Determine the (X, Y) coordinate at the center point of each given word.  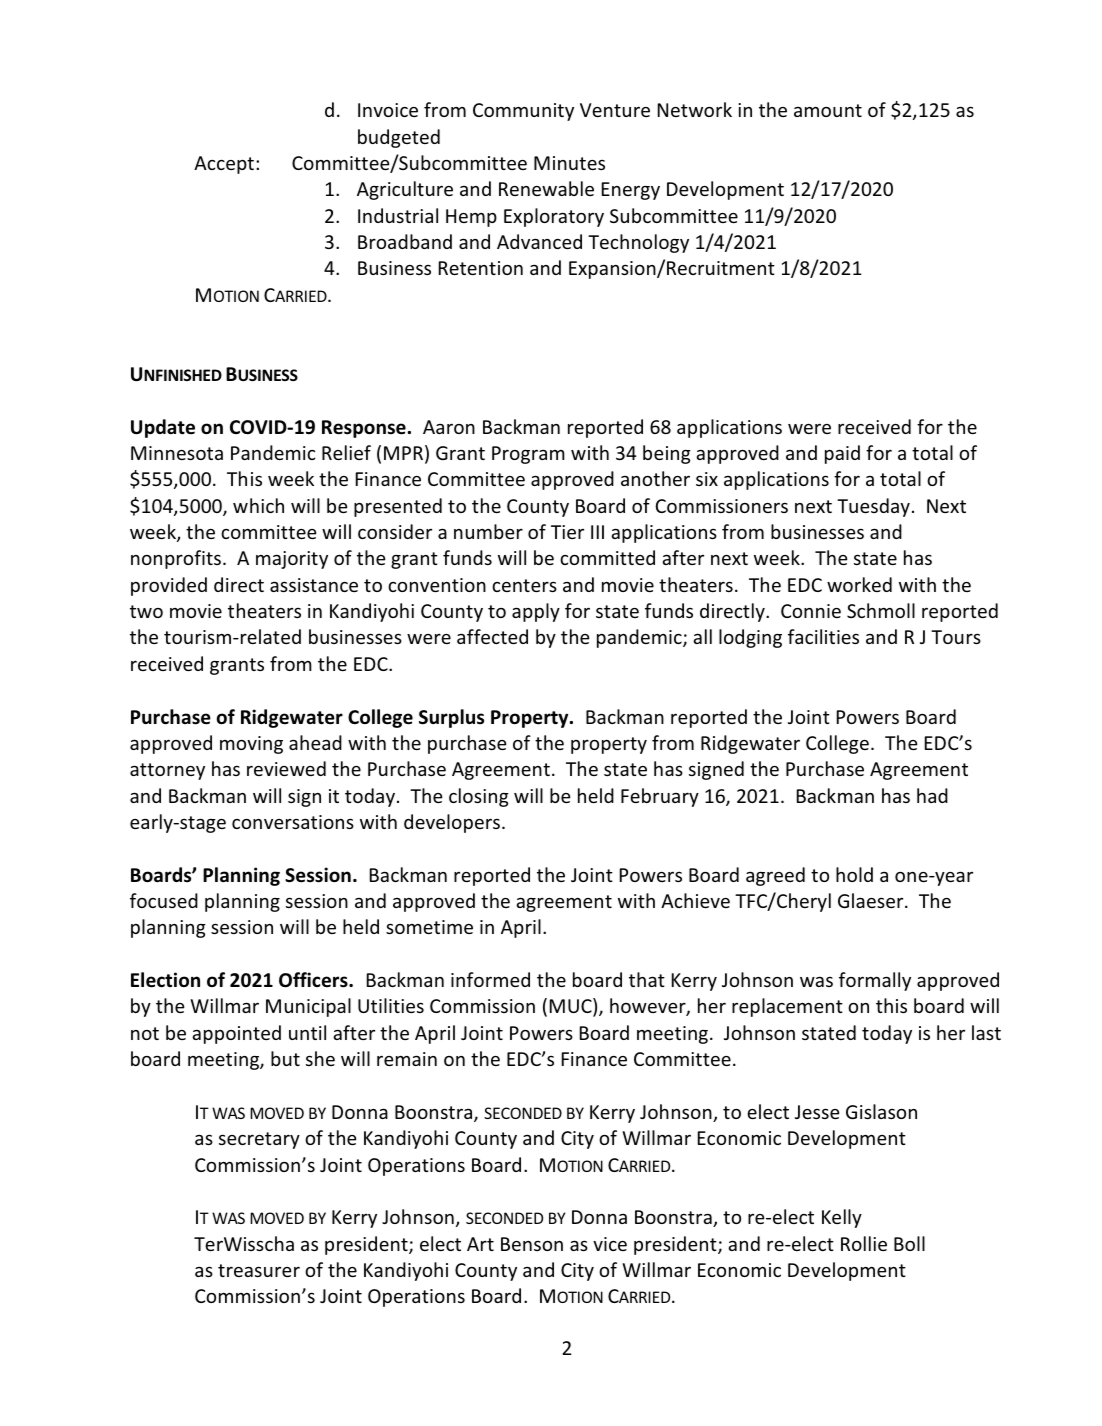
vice (610, 1244)
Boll (909, 1243)
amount (828, 110)
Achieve (695, 900)
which (258, 505)
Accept (224, 165)
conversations (293, 822)
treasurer (259, 1270)
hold (854, 874)
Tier (567, 532)
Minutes (569, 163)
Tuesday (873, 507)
